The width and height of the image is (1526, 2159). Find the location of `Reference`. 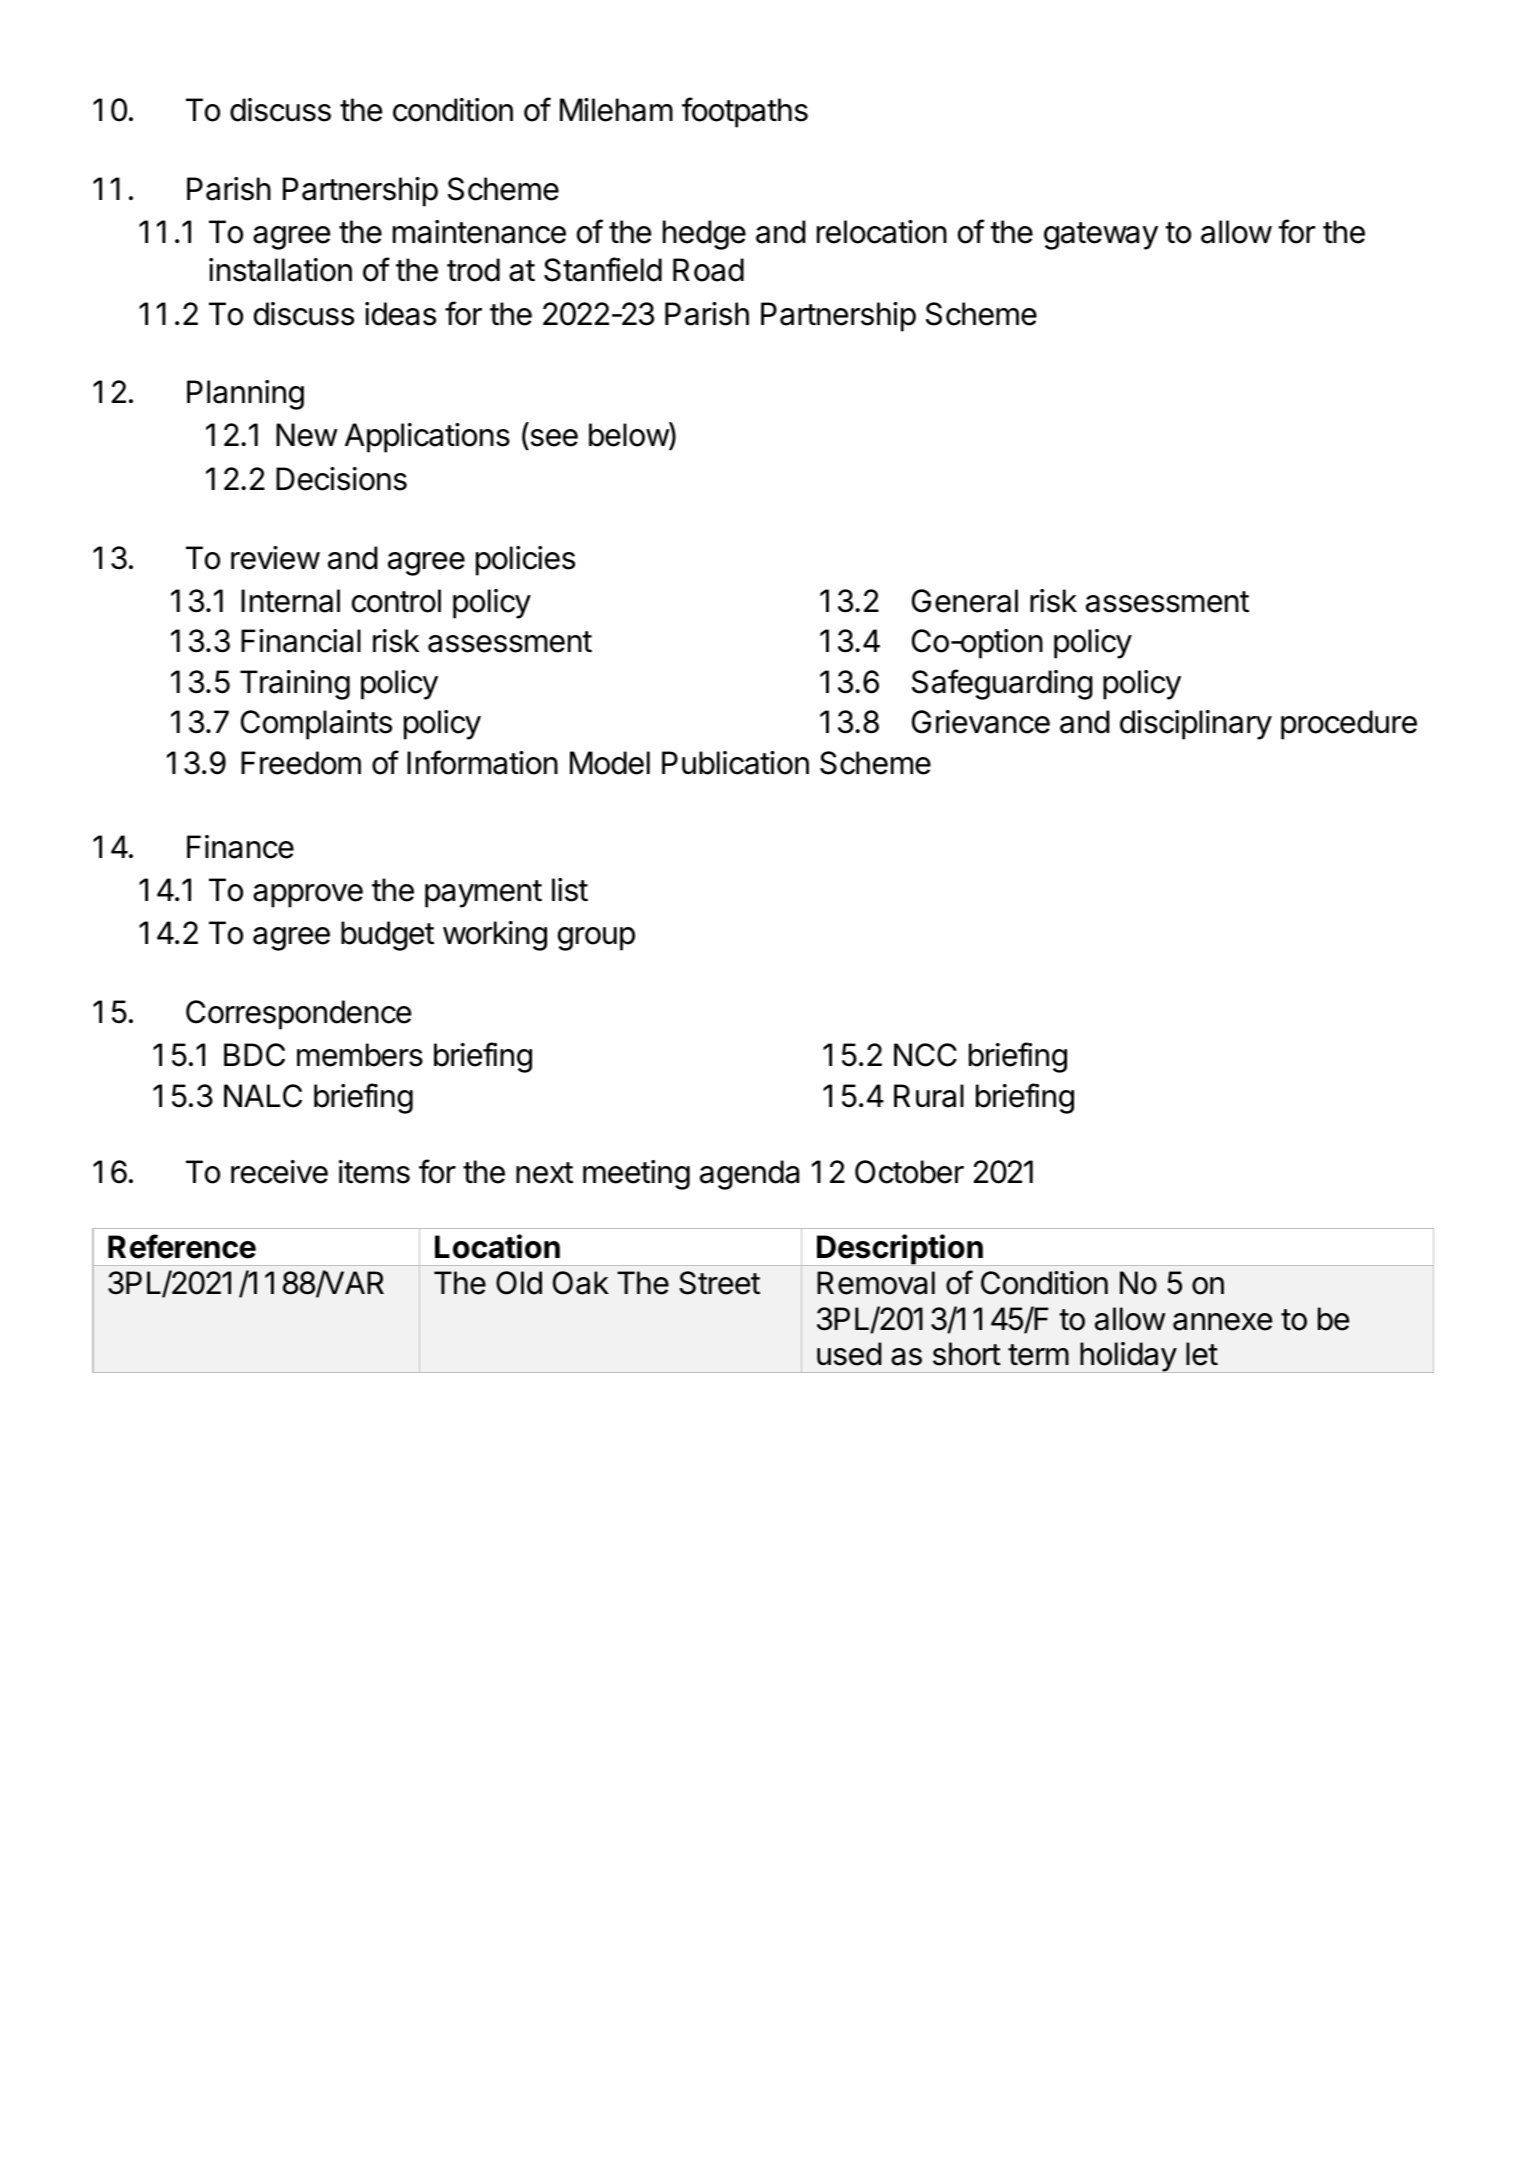

Reference is located at coordinates (182, 1246).
